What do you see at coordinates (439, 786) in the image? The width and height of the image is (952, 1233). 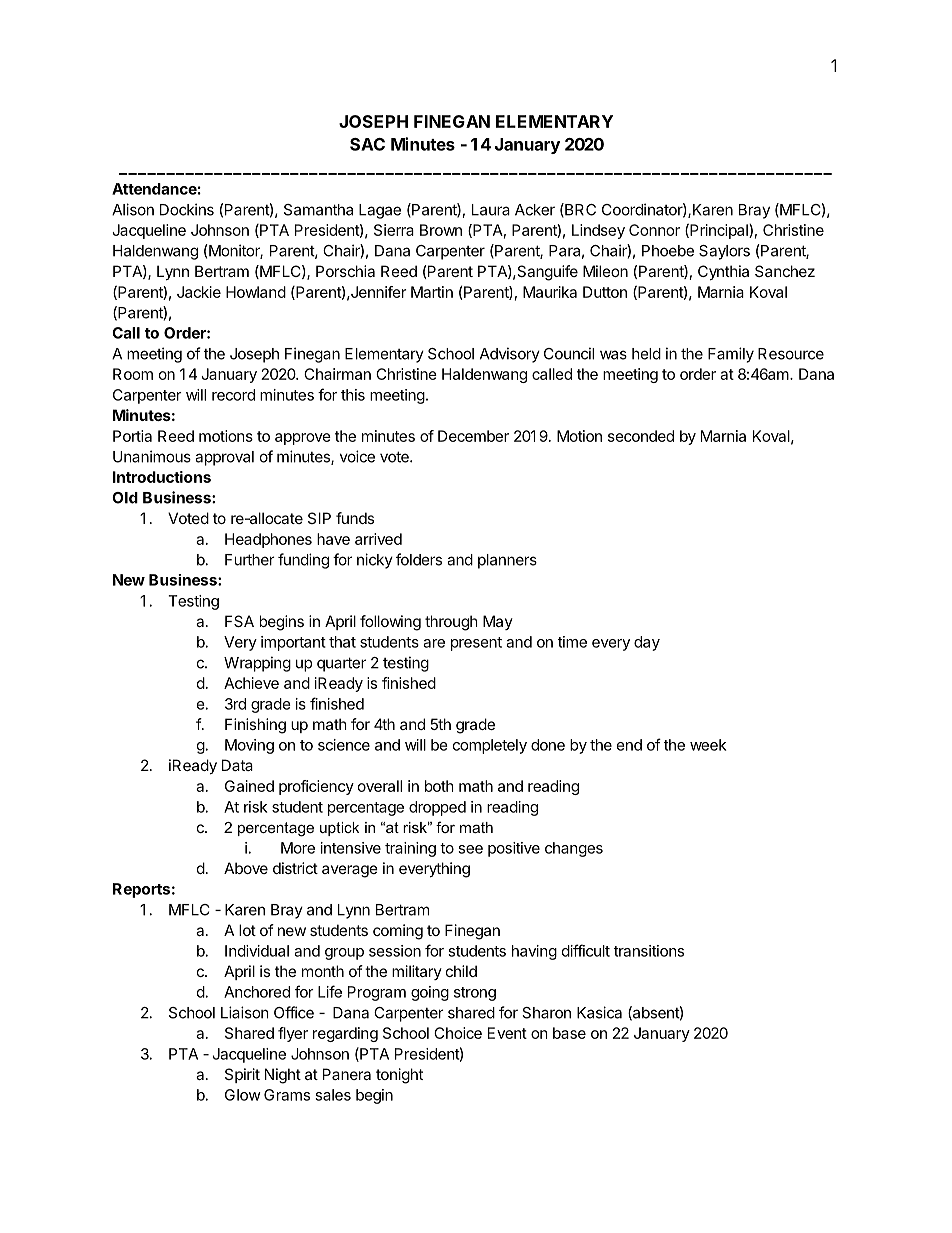 I see `both` at bounding box center [439, 786].
